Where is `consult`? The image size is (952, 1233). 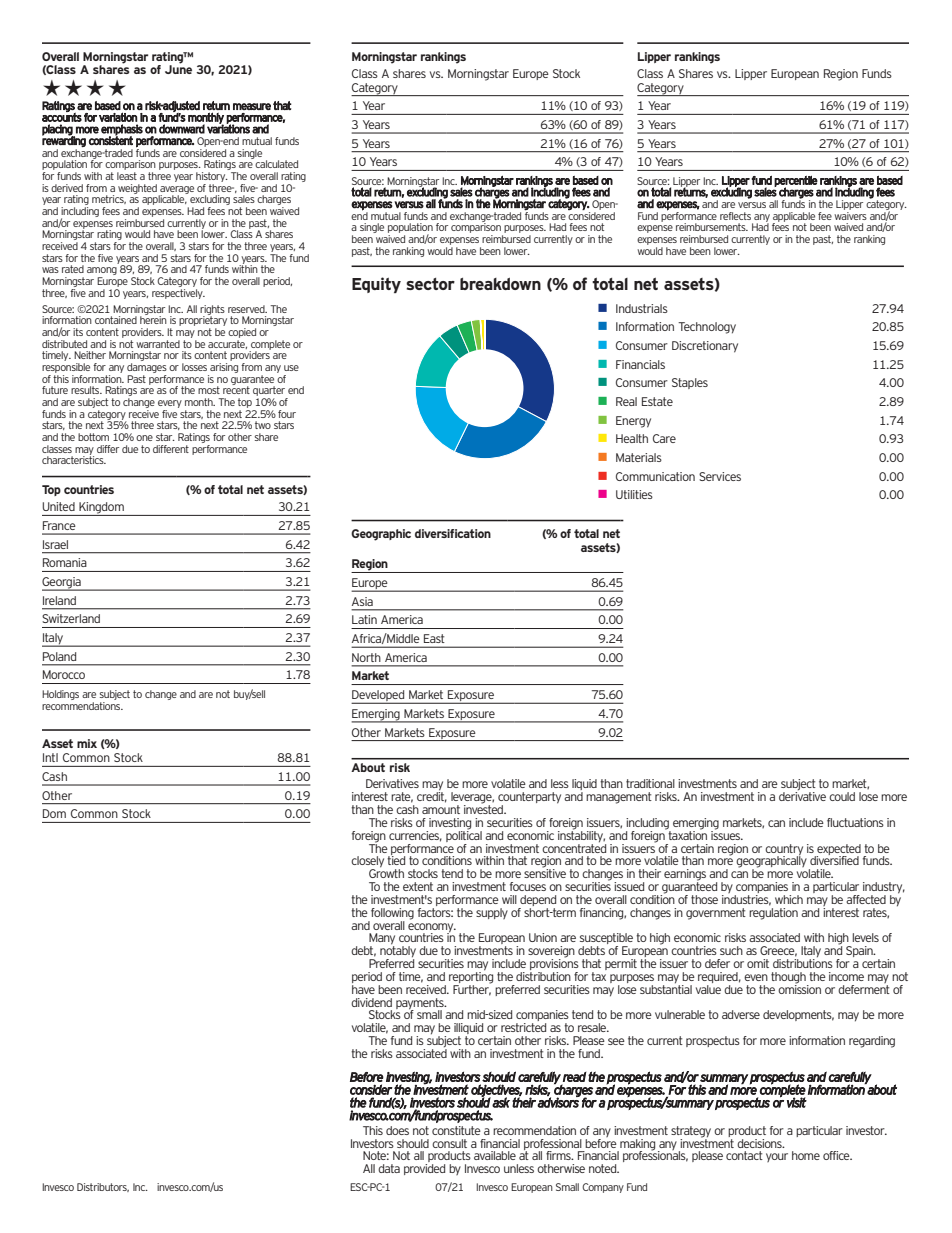
consult is located at coordinates (449, 1143).
